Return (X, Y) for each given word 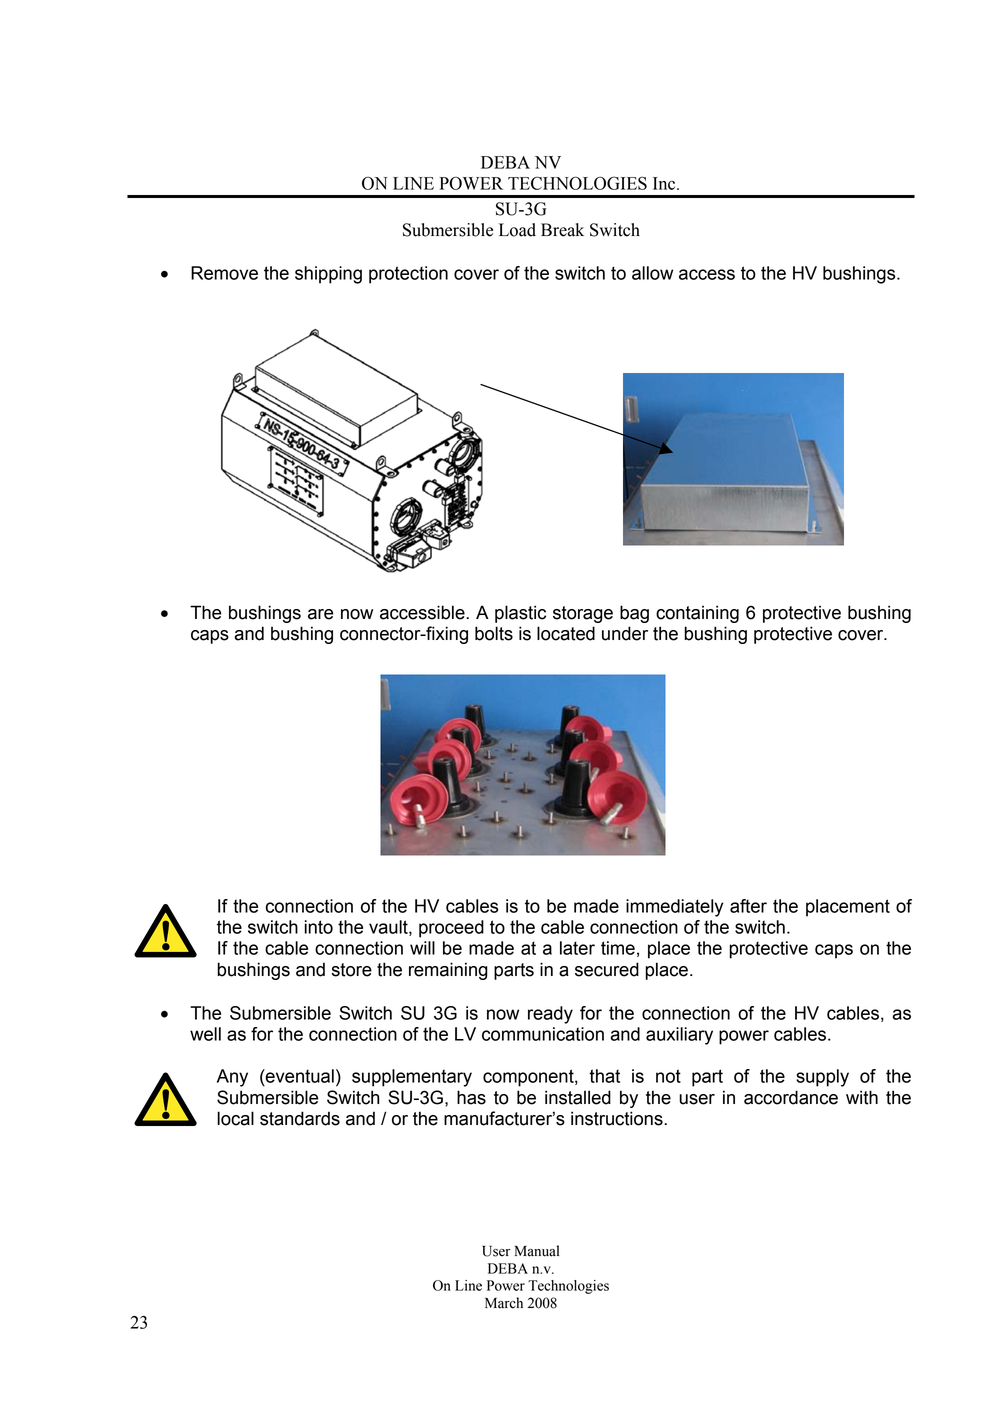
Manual (537, 1251)
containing (697, 614)
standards (300, 1118)
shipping (328, 275)
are (320, 614)
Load (517, 230)
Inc (665, 183)
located (566, 633)
